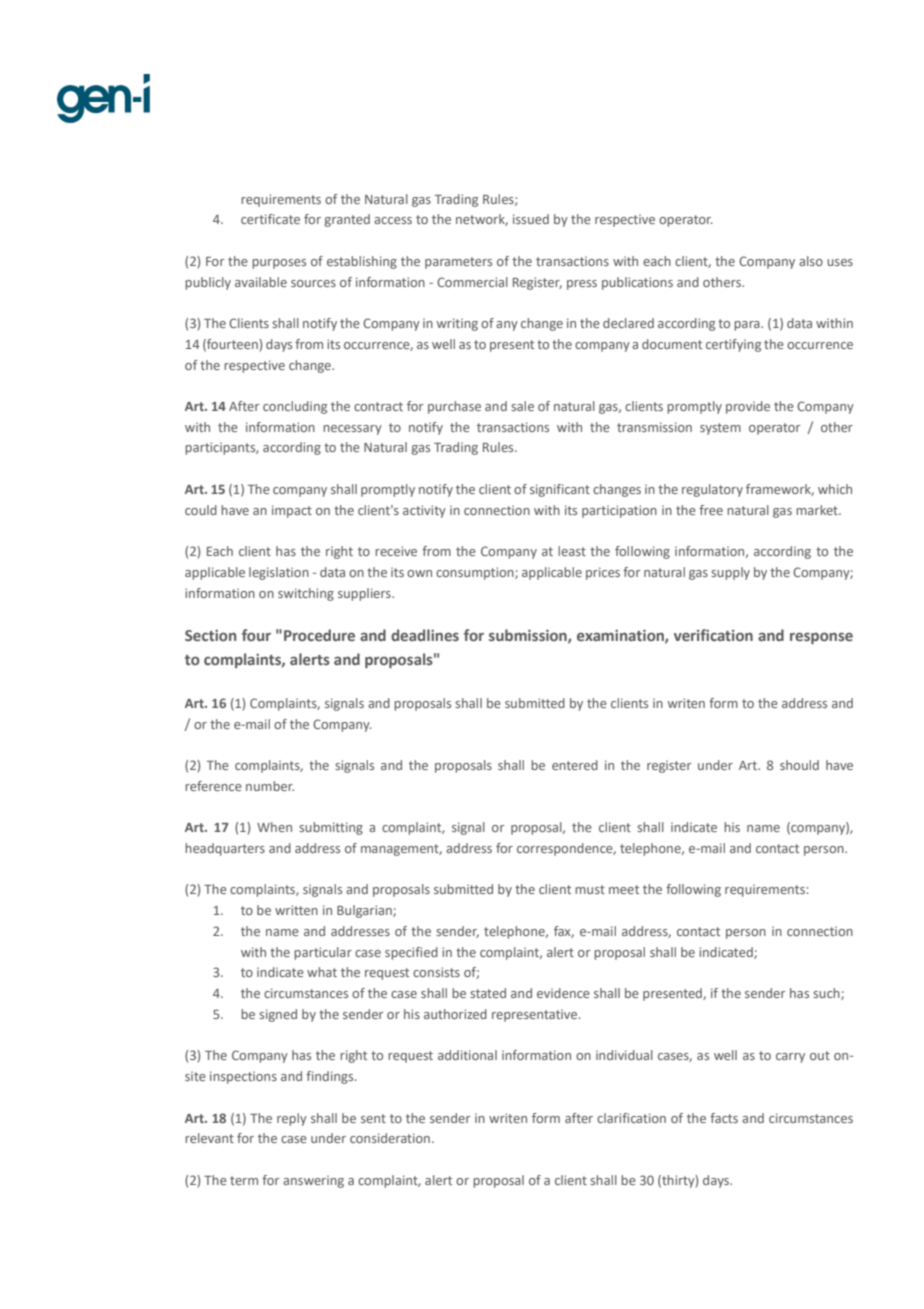 This page has width=924, height=1309. Describe the element at coordinates (292, 1119) in the page. I see `reply` at that location.
